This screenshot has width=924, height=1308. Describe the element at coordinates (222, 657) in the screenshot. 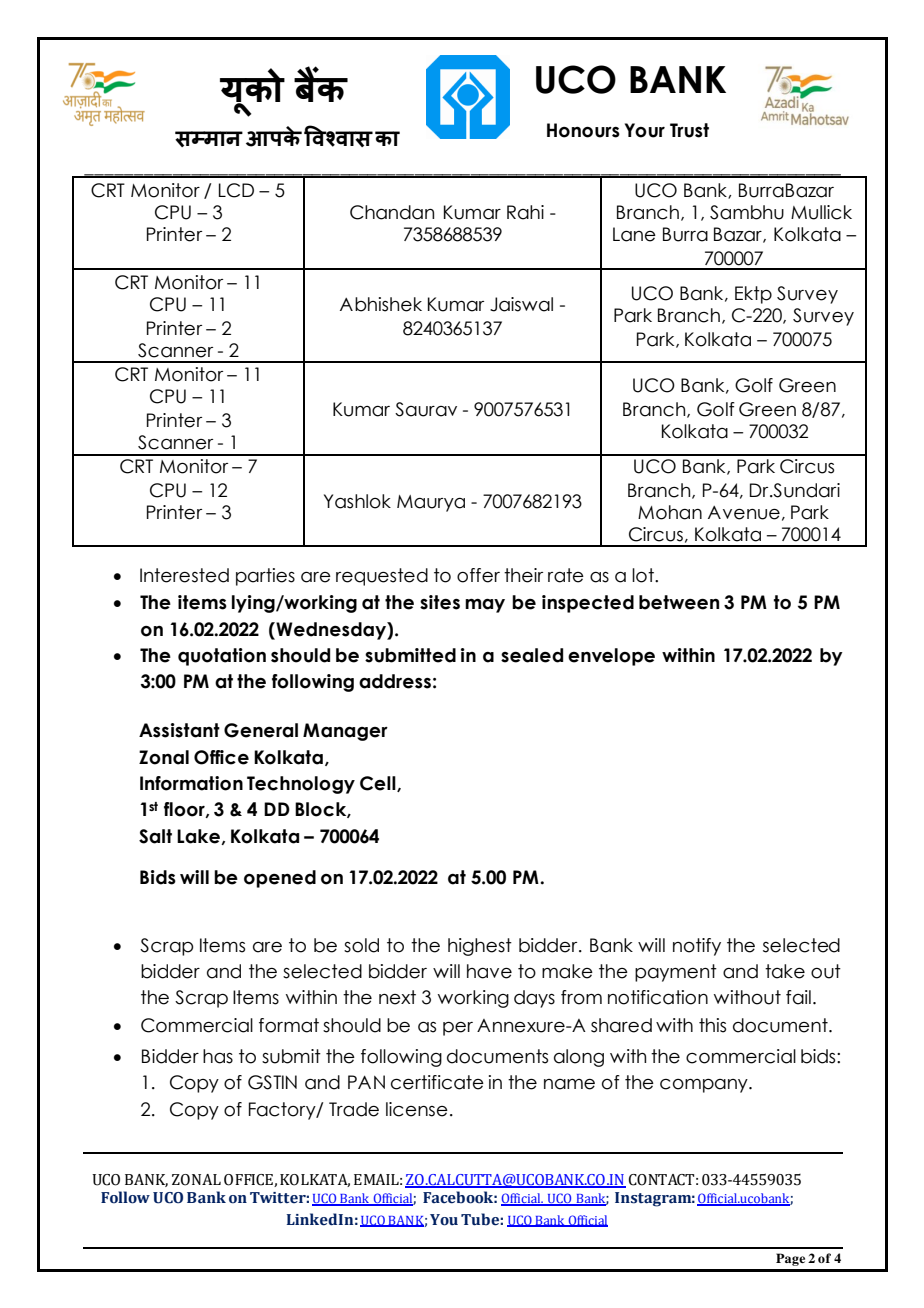

I see `quotation` at that location.
